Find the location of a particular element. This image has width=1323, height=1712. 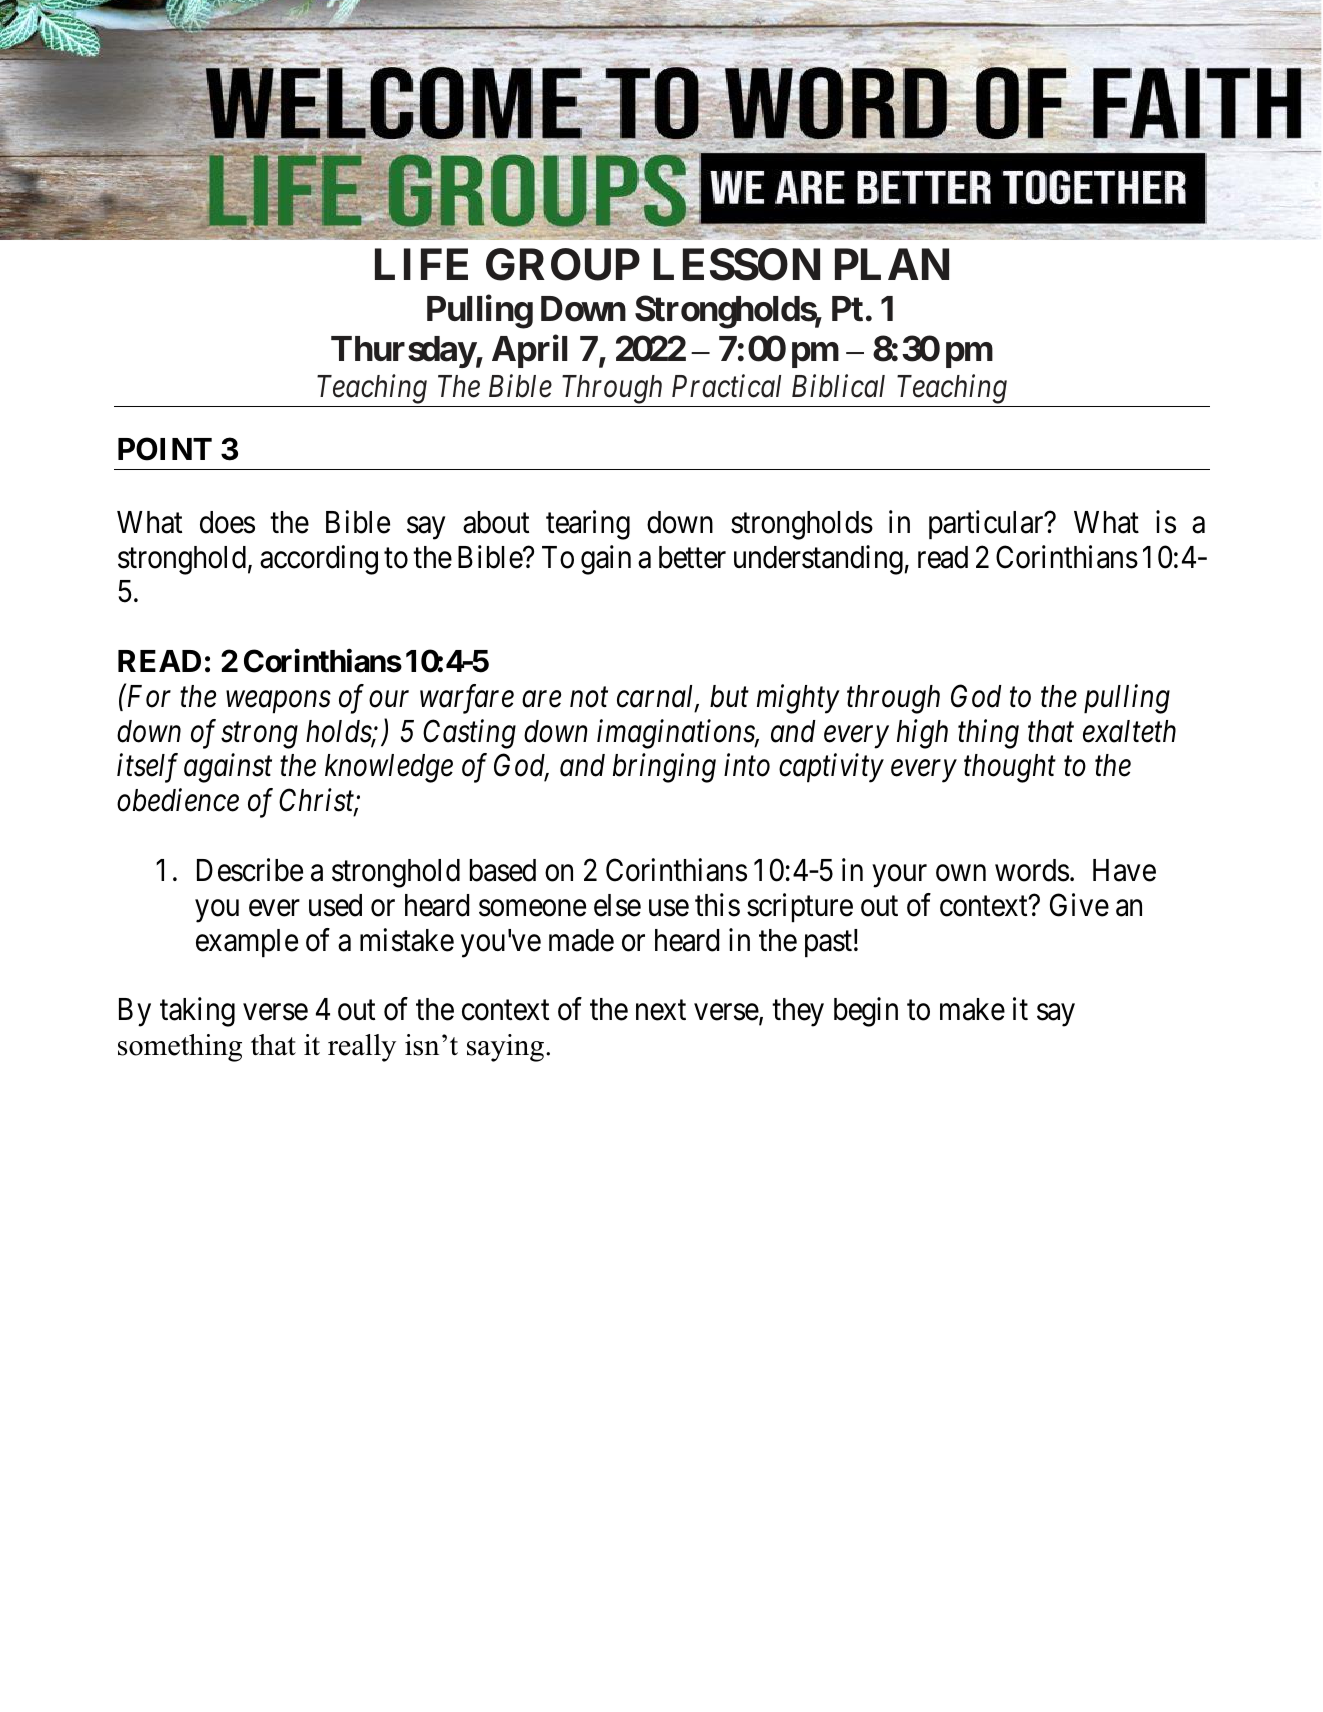

obedience is located at coordinates (178, 800).
